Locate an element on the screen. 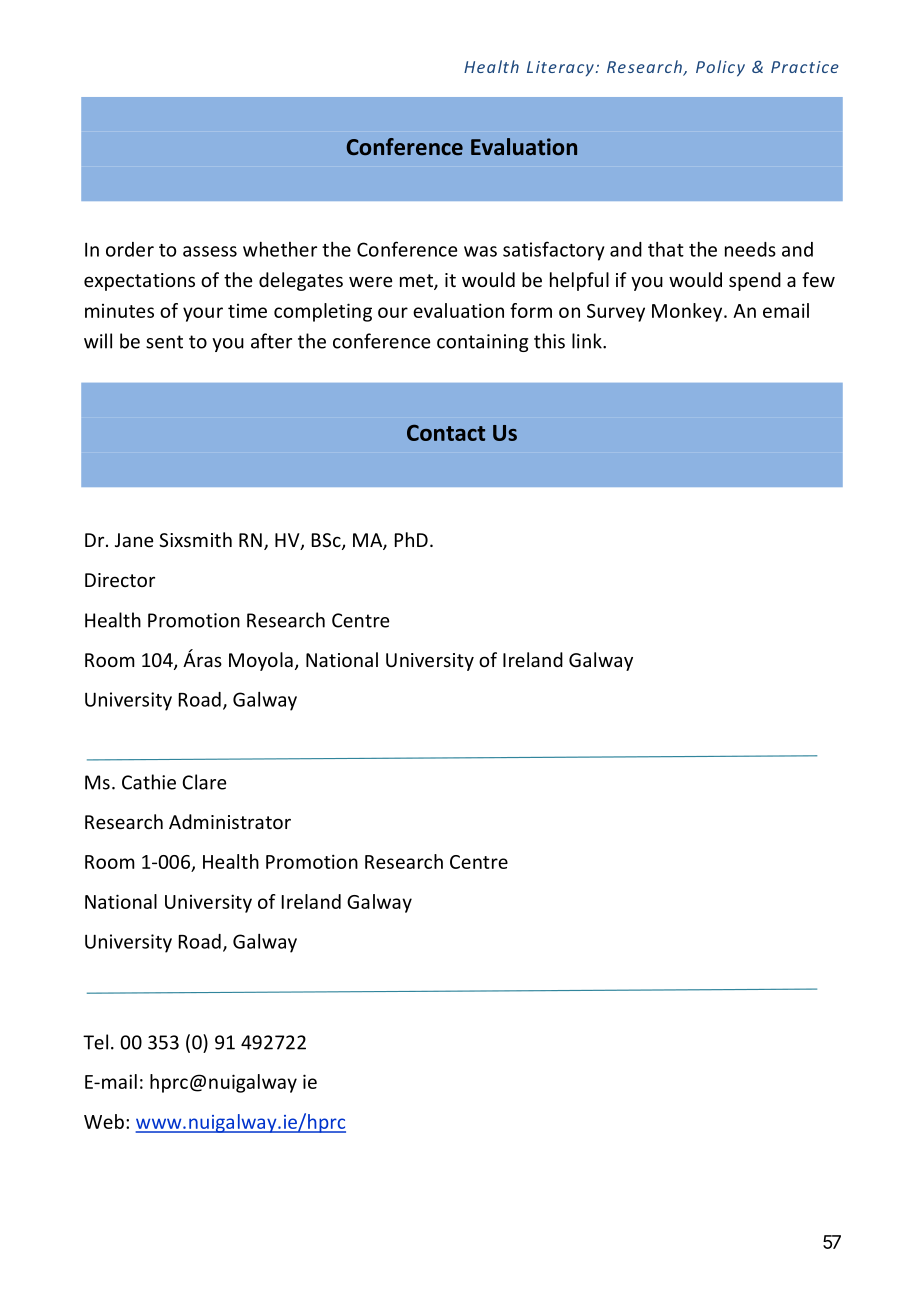 This screenshot has height=1308, width=924. Administrator is located at coordinates (230, 821).
